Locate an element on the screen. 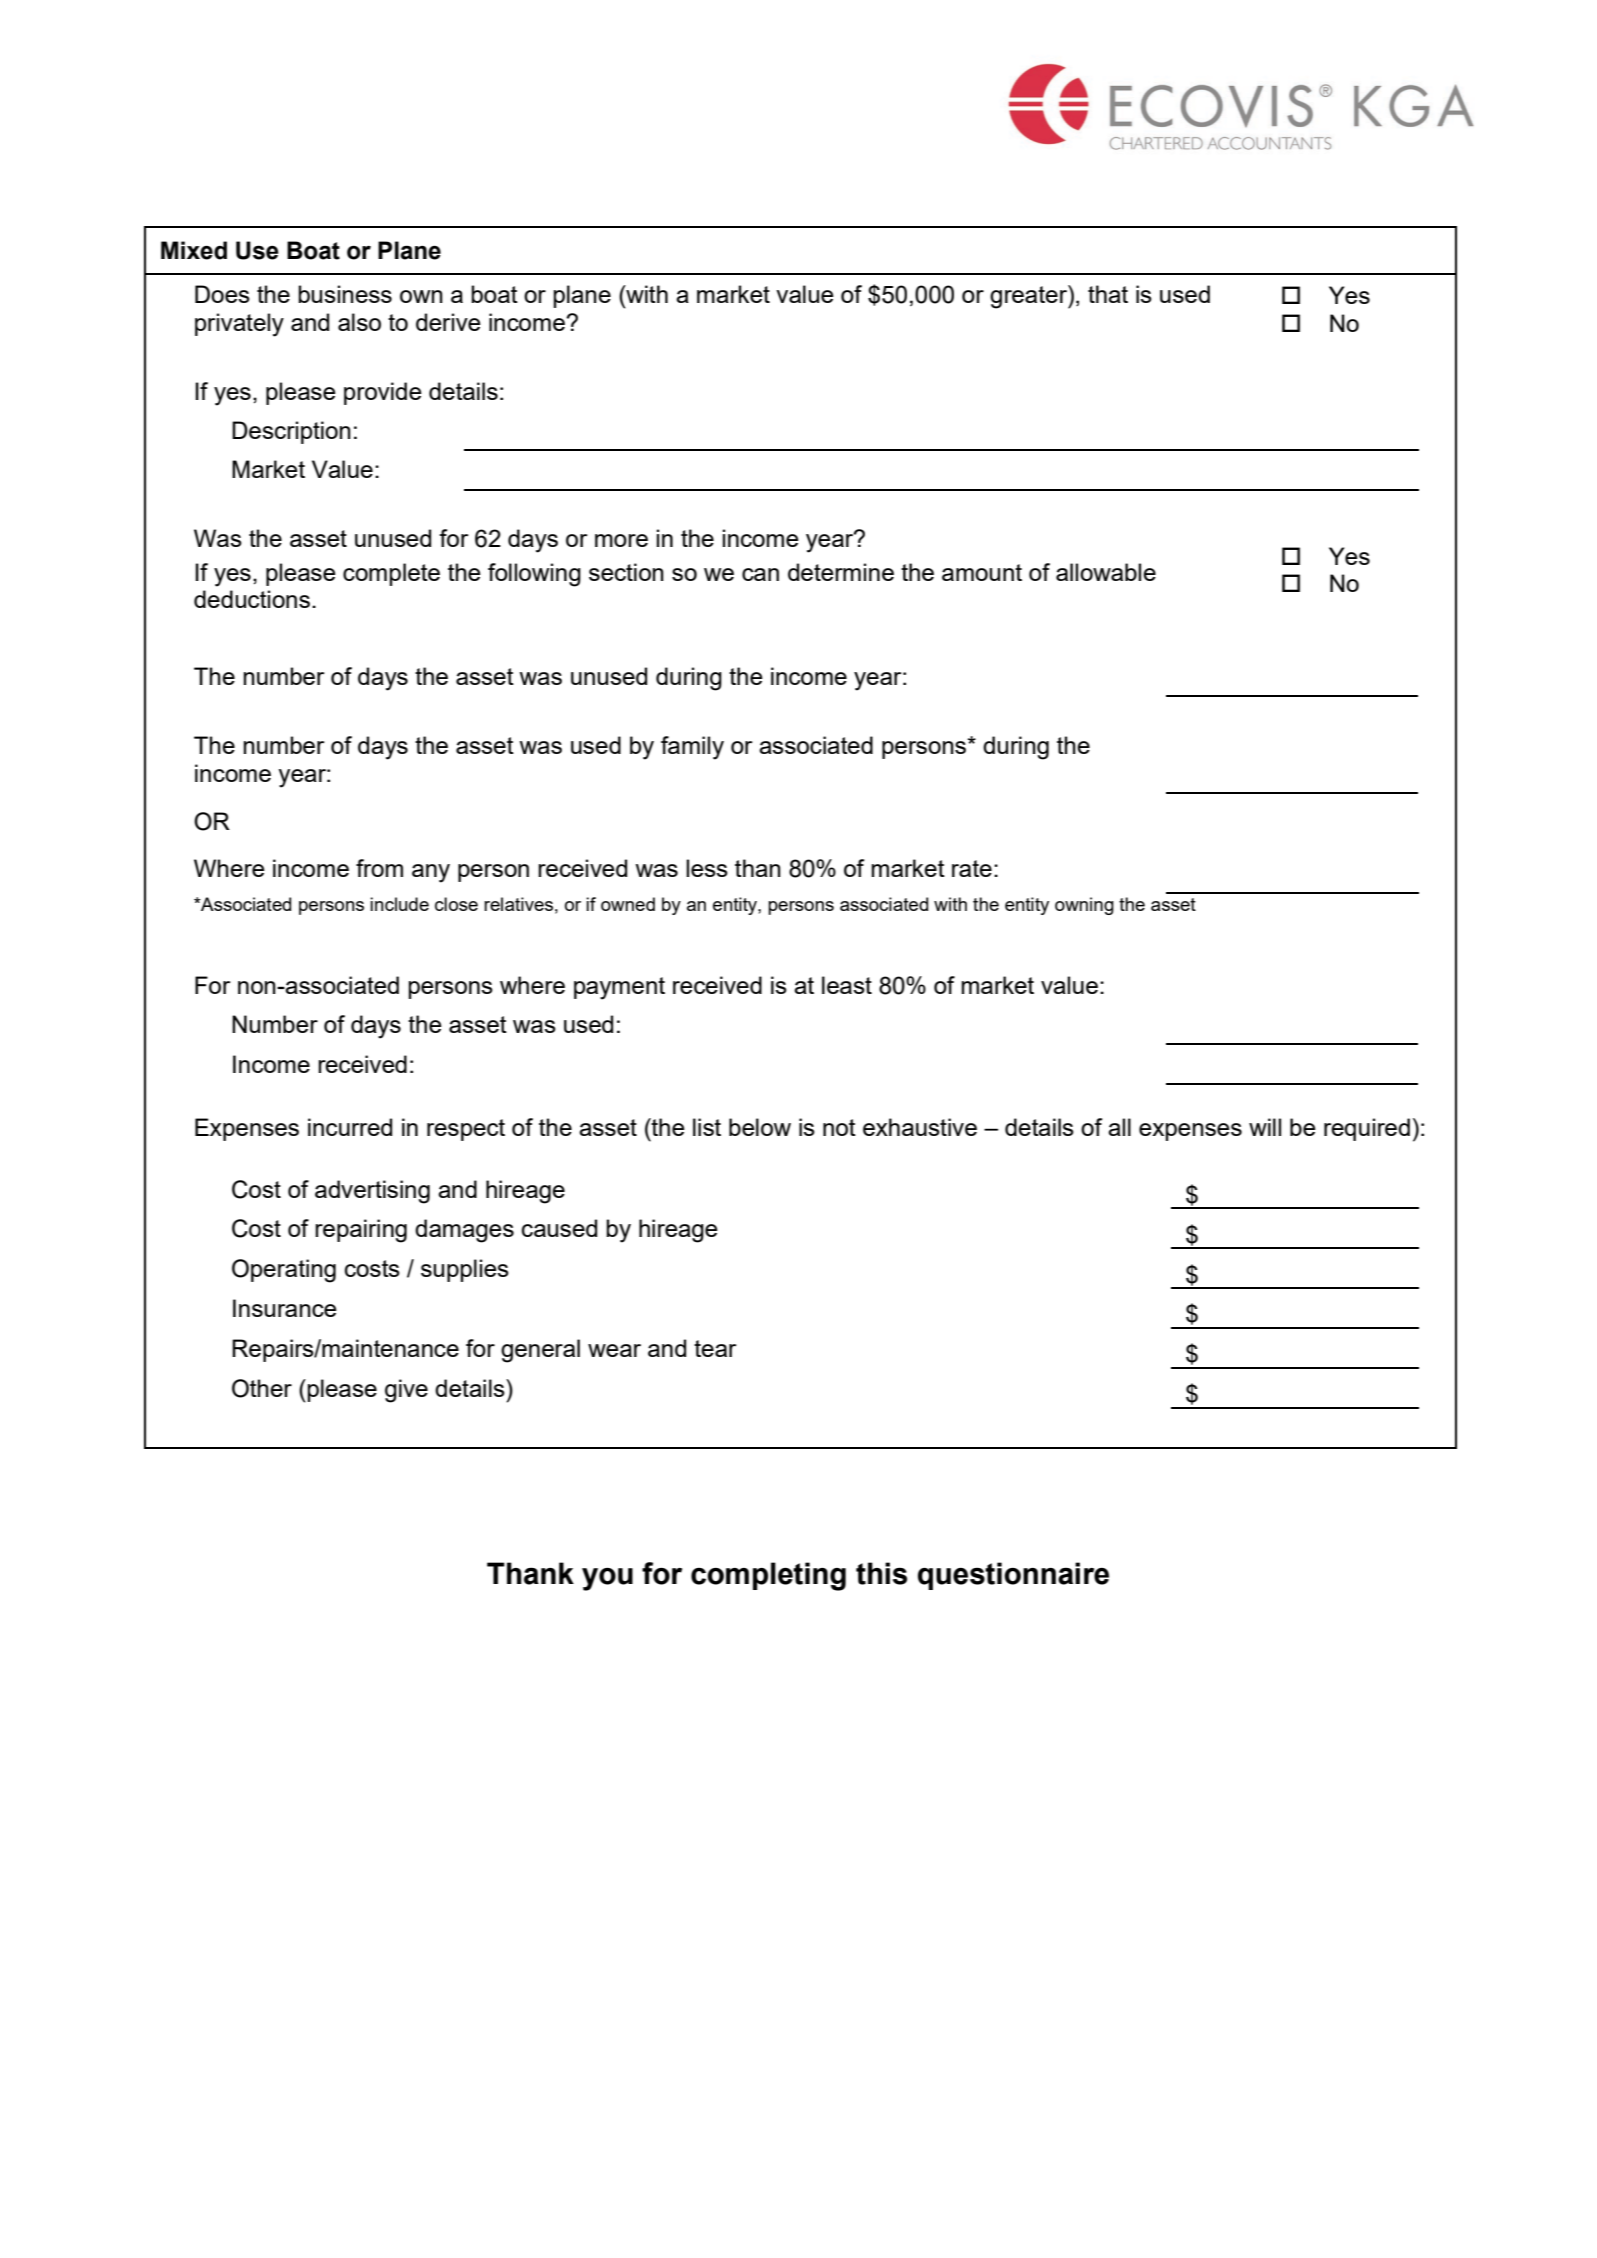 The width and height of the screenshot is (1597, 2258). include is located at coordinates (399, 904).
